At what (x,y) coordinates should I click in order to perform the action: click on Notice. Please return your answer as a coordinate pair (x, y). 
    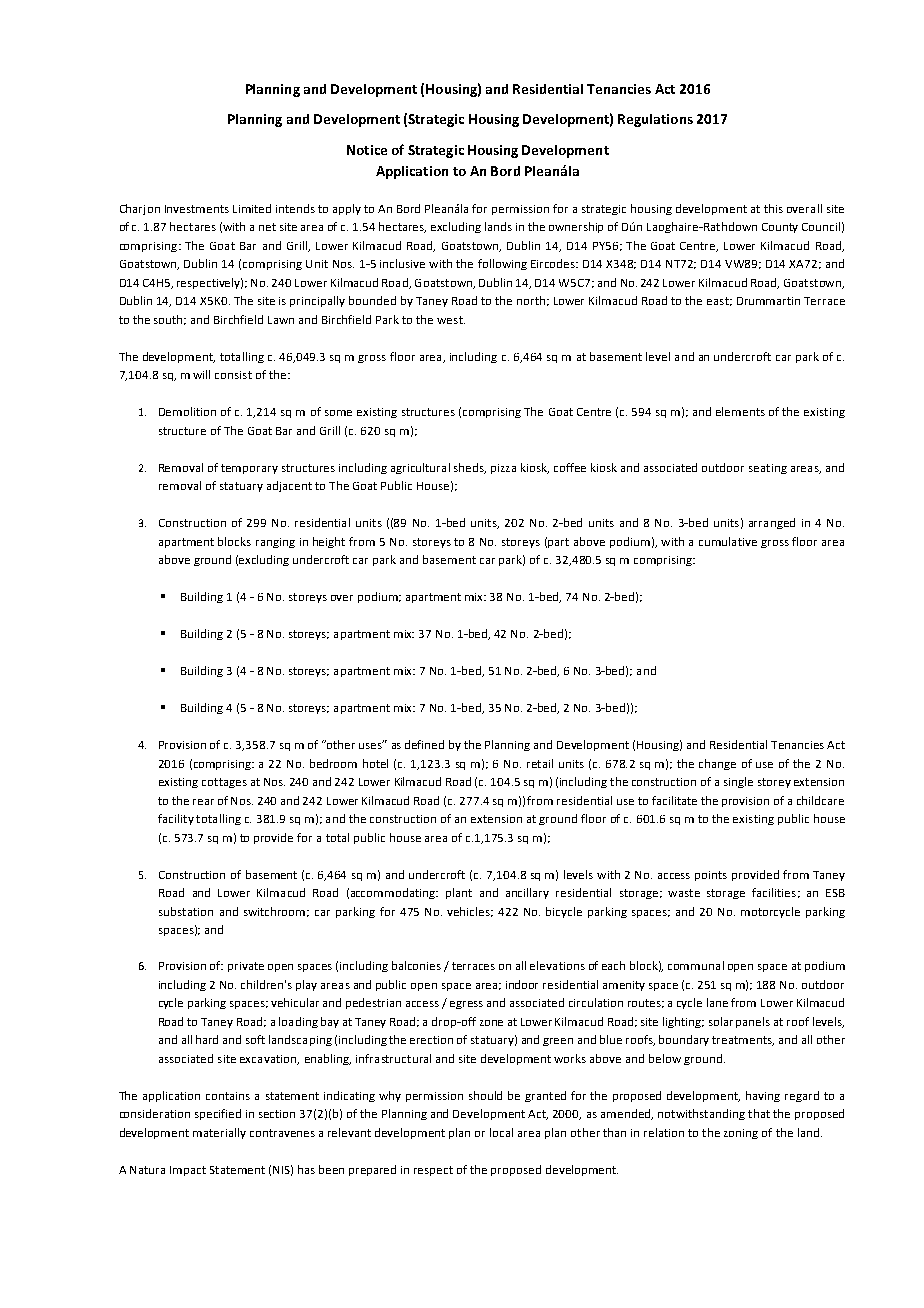
    Looking at the image, I should click on (367, 150).
